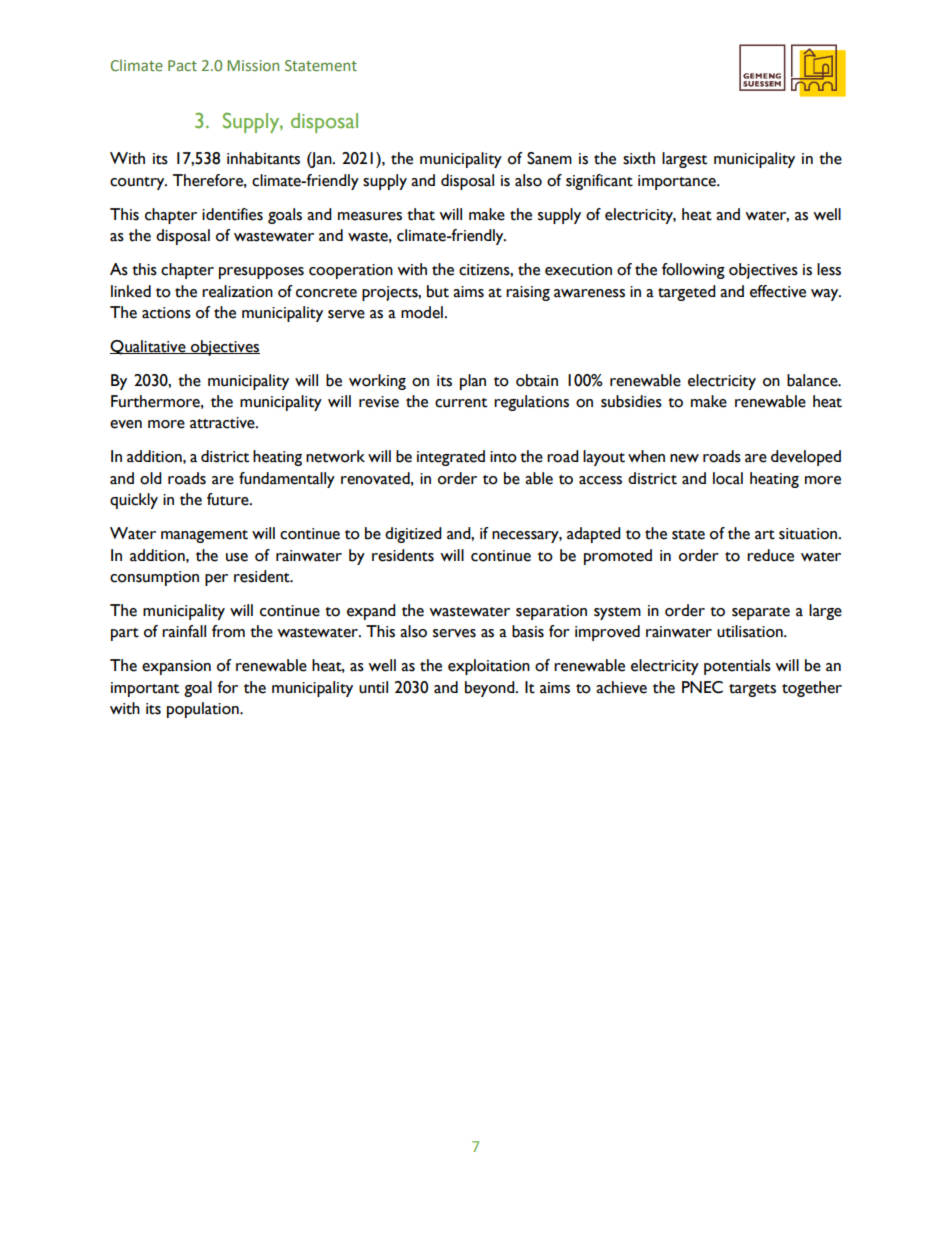  What do you see at coordinates (229, 499) in the screenshot?
I see `future` at bounding box center [229, 499].
